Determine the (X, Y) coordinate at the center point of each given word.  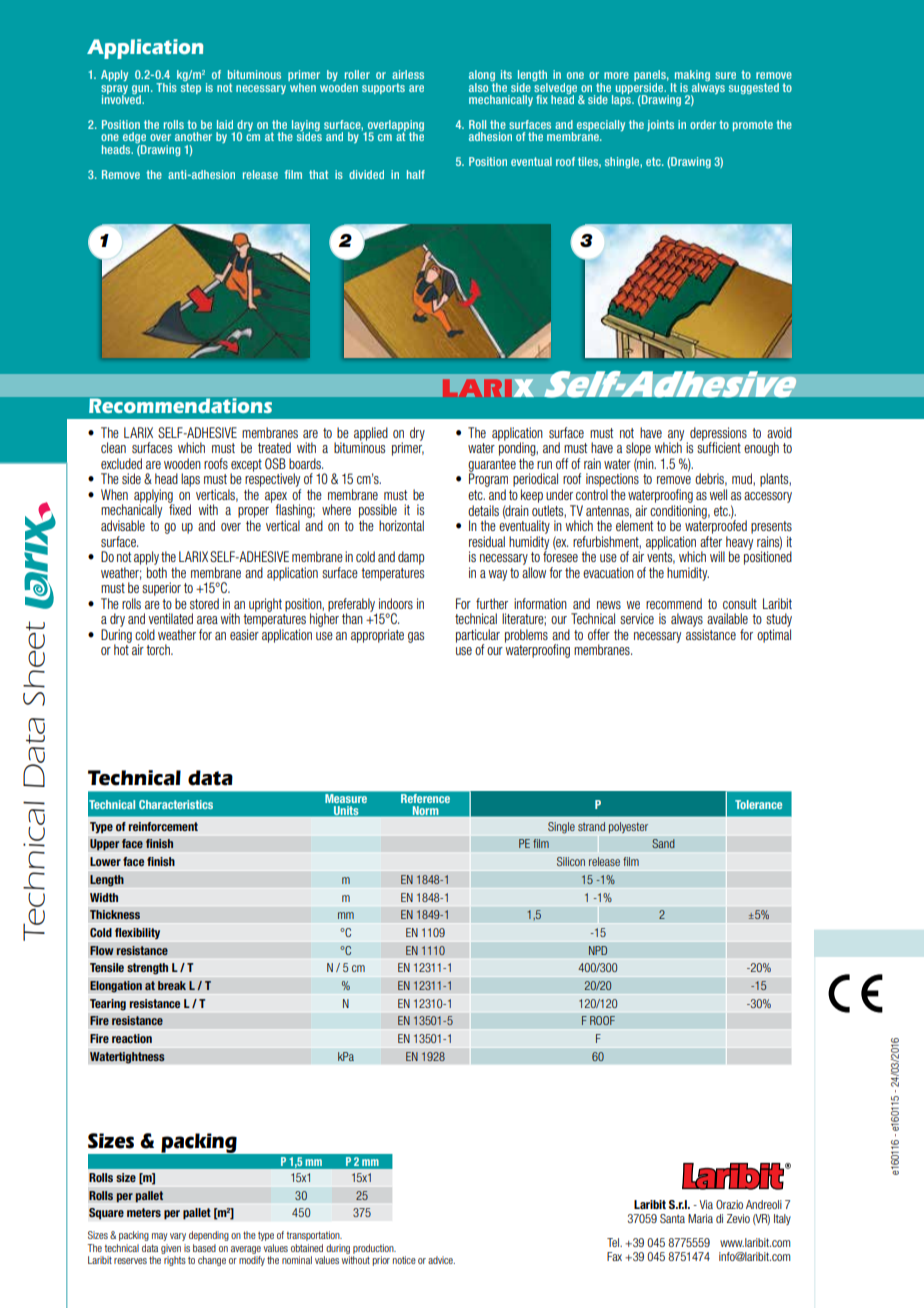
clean (113, 447)
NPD (598, 950)
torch (159, 649)
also (480, 86)
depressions (718, 435)
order (703, 124)
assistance (711, 634)
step (191, 88)
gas (416, 637)
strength (147, 969)
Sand (663, 843)
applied (371, 435)
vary (178, 1237)
